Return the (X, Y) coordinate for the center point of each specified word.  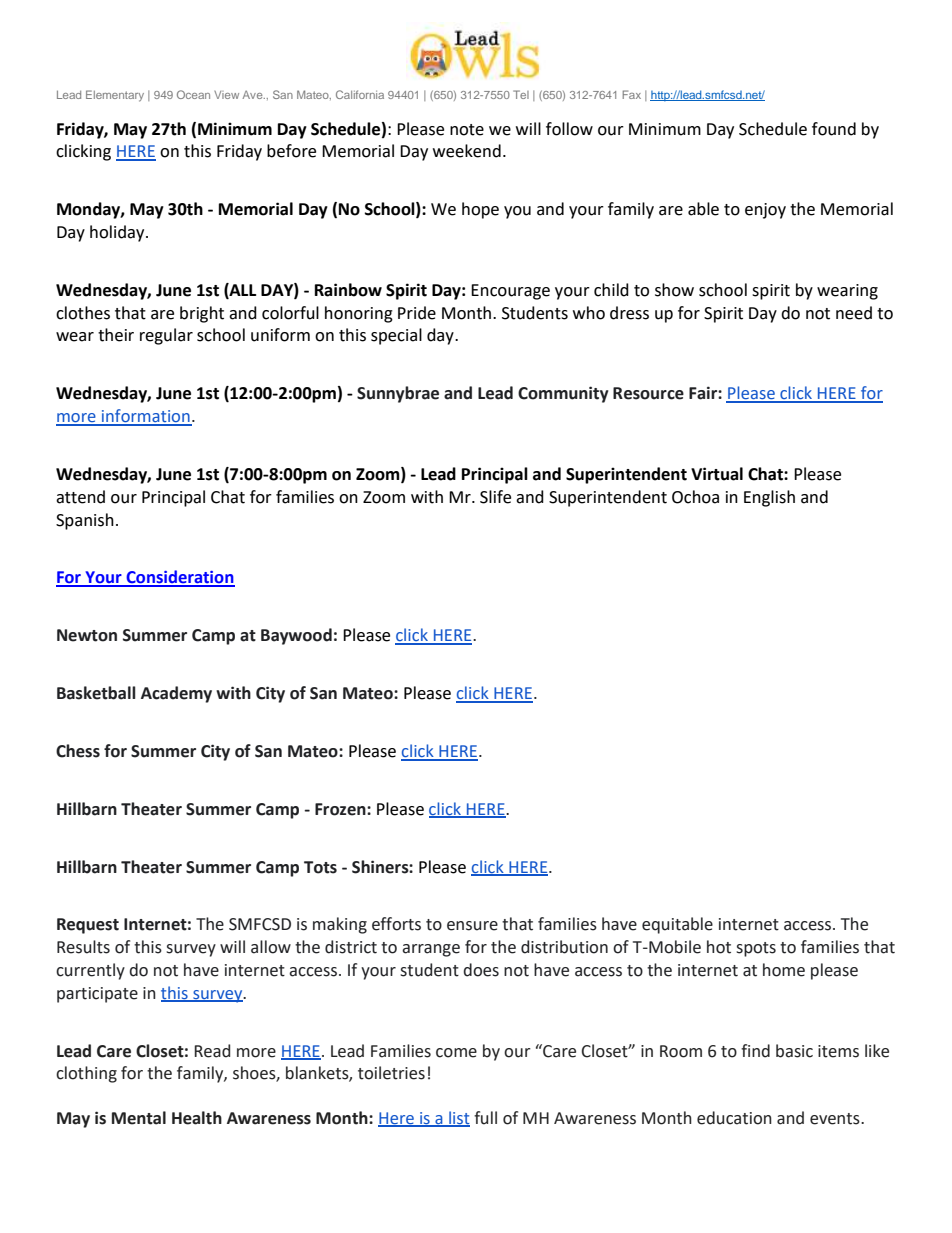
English (769, 498)
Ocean (193, 94)
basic (794, 1051)
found (834, 129)
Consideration (179, 578)
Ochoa (695, 497)
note (467, 130)
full (485, 1118)
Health (197, 1118)
